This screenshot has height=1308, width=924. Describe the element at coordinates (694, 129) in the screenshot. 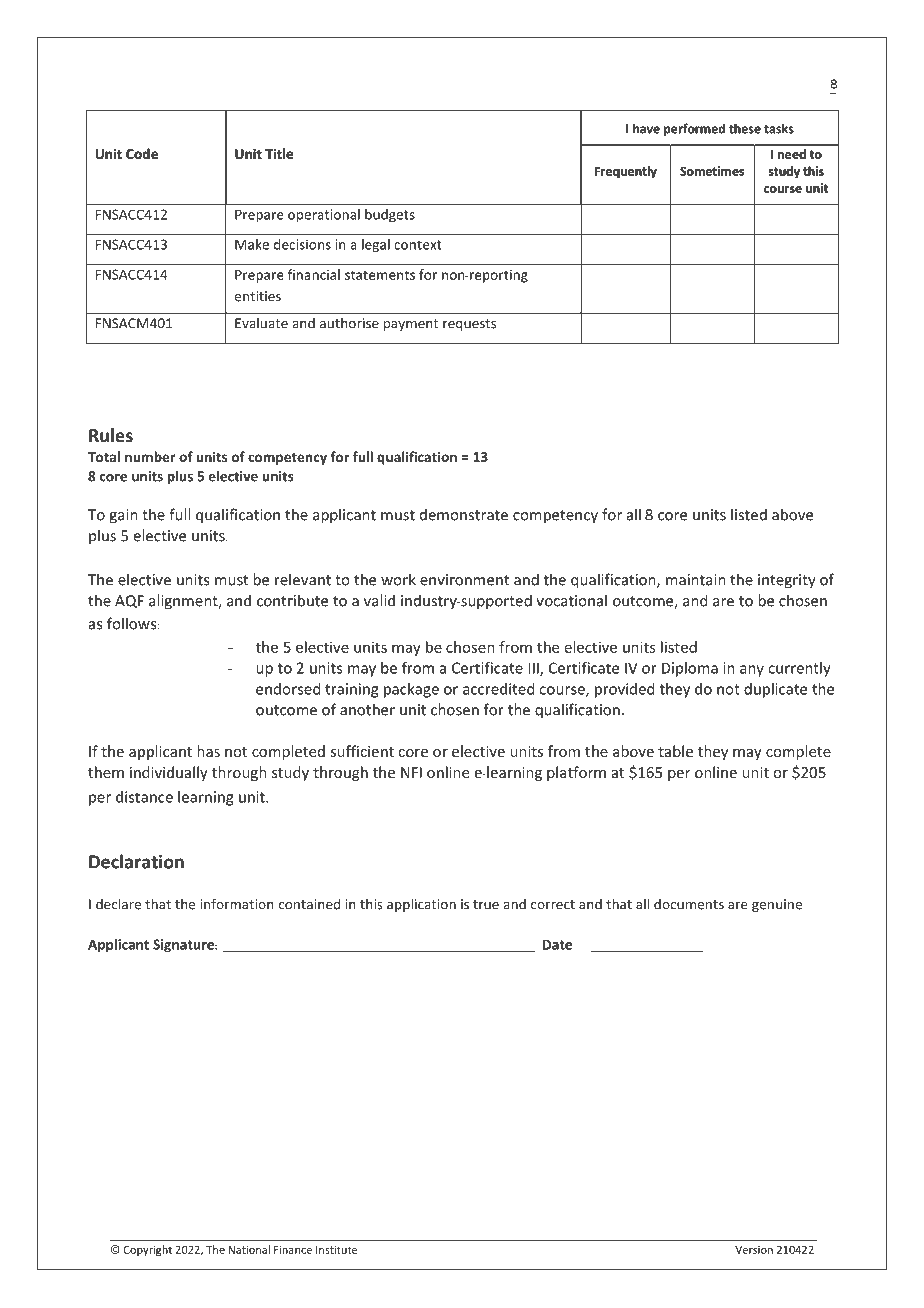

I see `performed` at that location.
